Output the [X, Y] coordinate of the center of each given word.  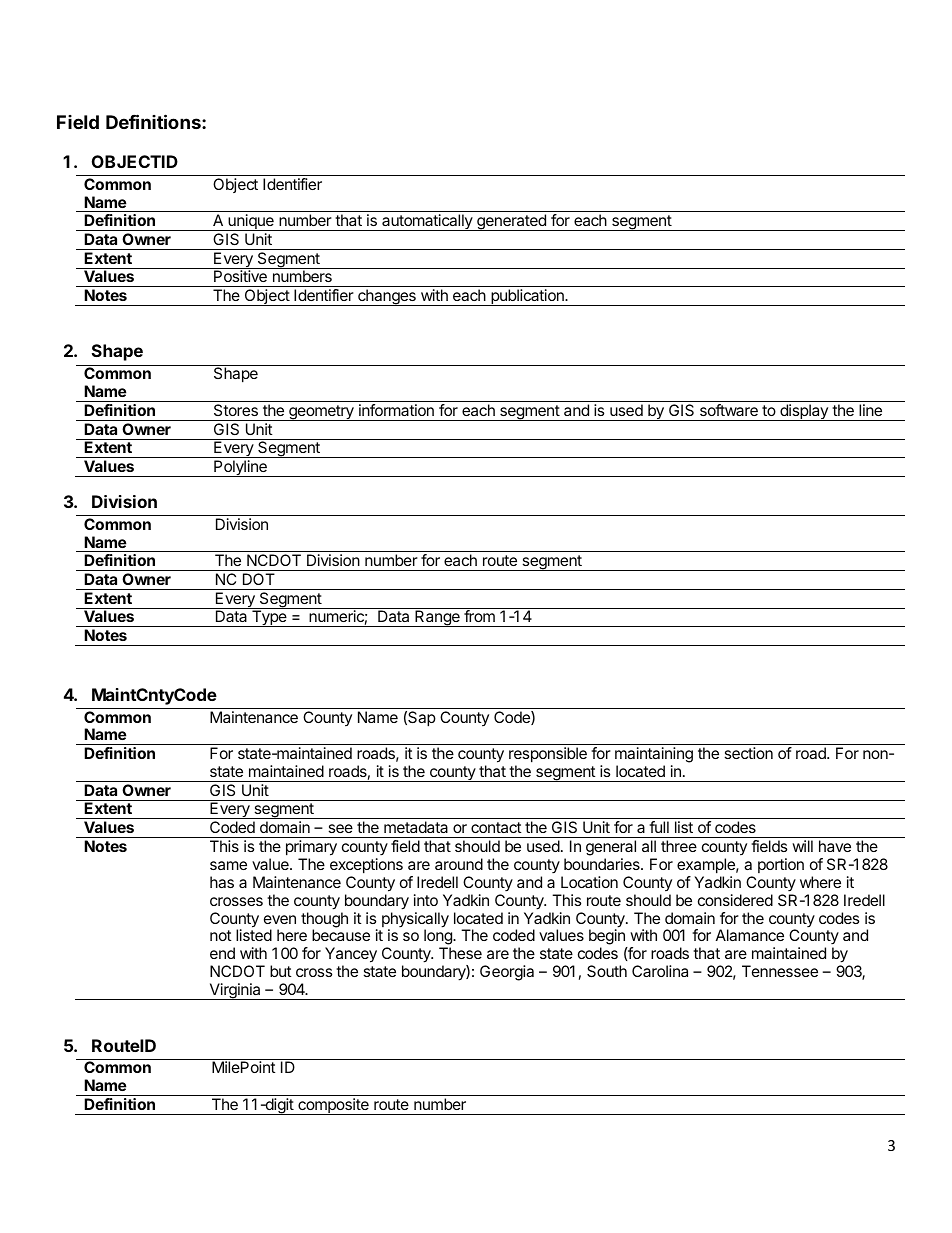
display [804, 412]
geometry [321, 413]
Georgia [507, 973]
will [802, 846]
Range [437, 618]
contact [496, 827]
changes [387, 297]
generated [511, 222]
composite [333, 1106]
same [228, 865]
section [748, 753]
